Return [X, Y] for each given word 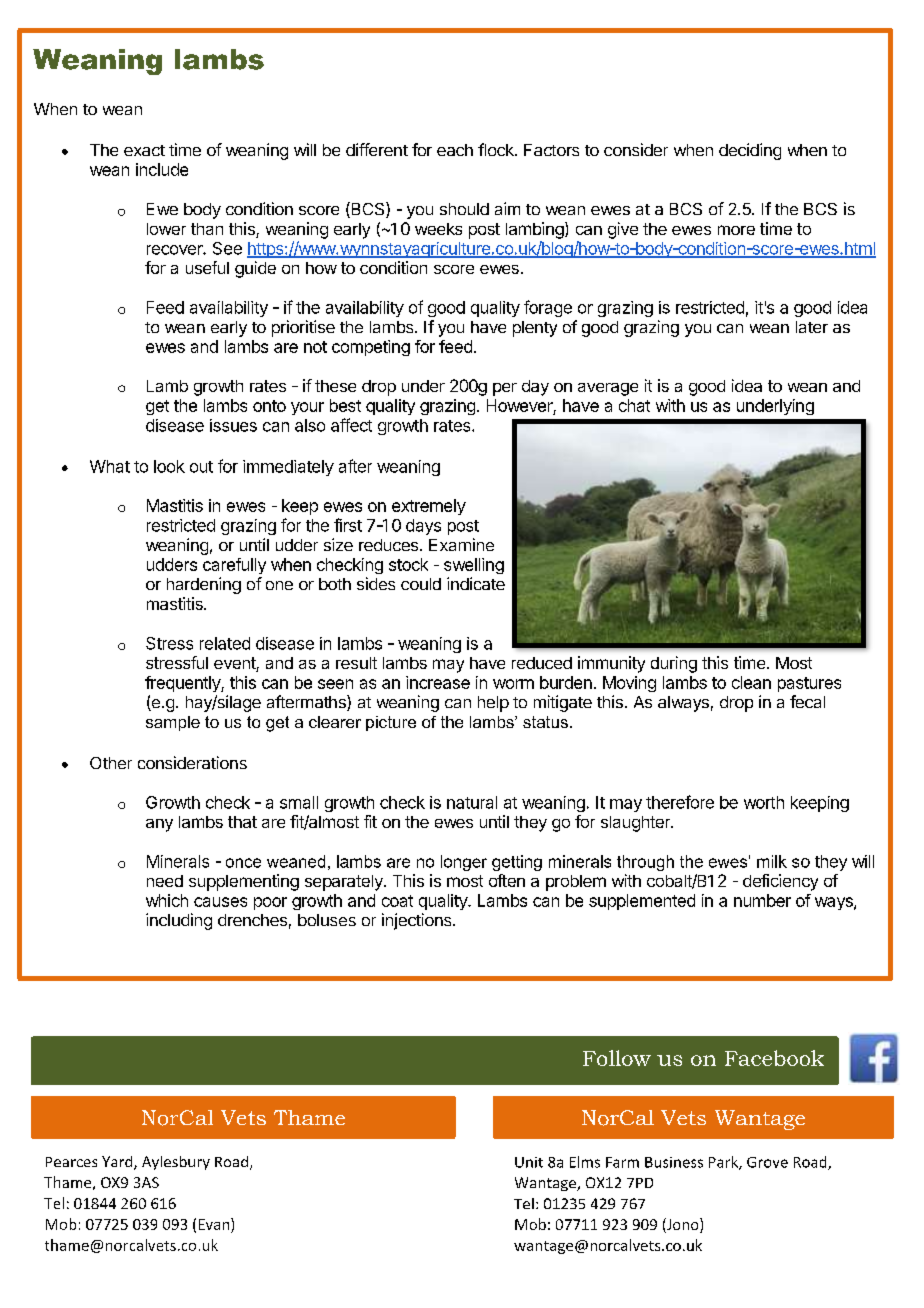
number [762, 900]
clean [751, 682]
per [505, 389]
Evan [215, 1224]
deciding [750, 151]
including [179, 921]
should [464, 209]
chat [634, 405]
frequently [183, 684]
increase [438, 682]
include [162, 169]
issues [233, 425]
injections [418, 921]
